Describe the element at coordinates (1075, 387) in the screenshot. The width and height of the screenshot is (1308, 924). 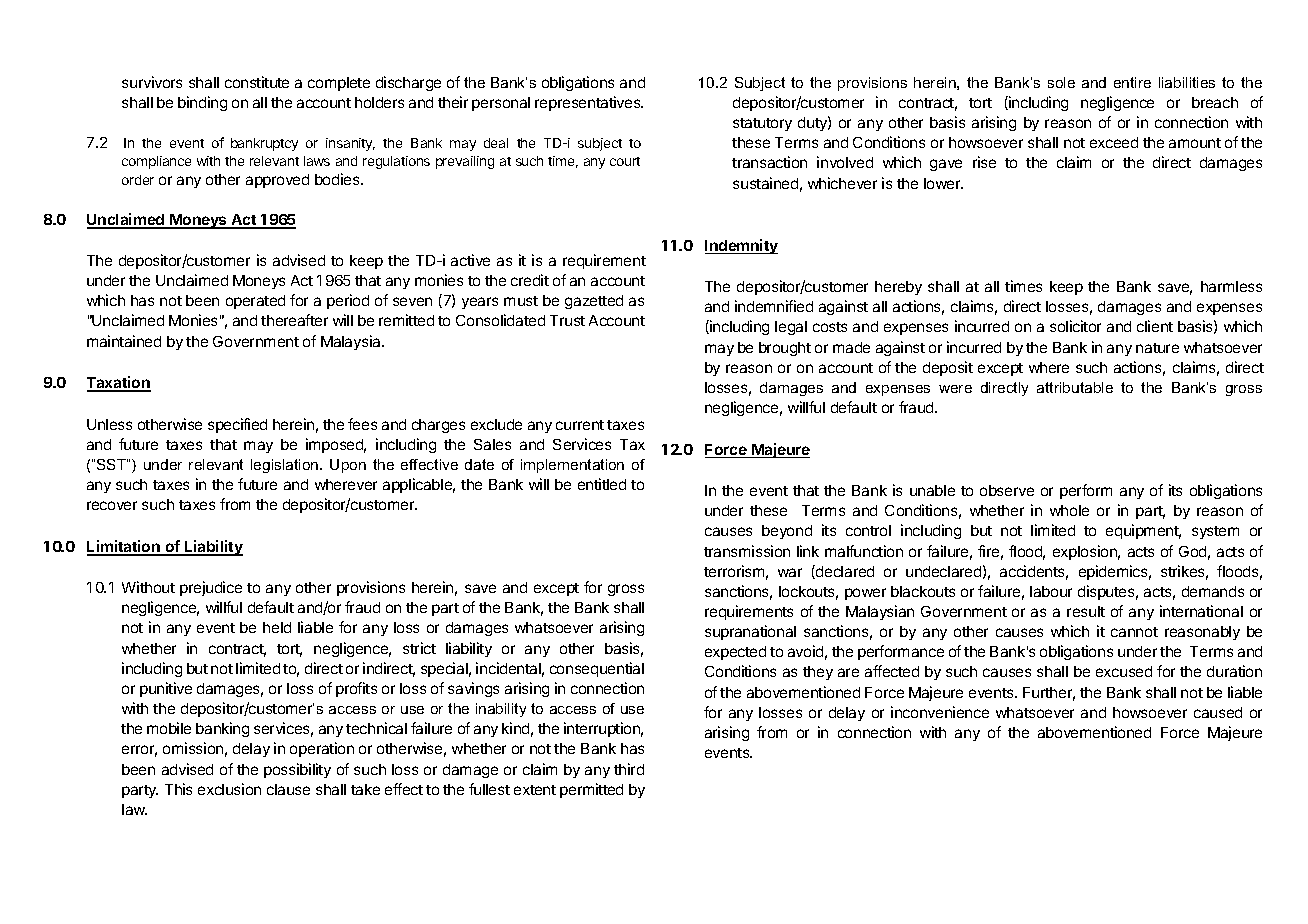
I see `attributable` at that location.
